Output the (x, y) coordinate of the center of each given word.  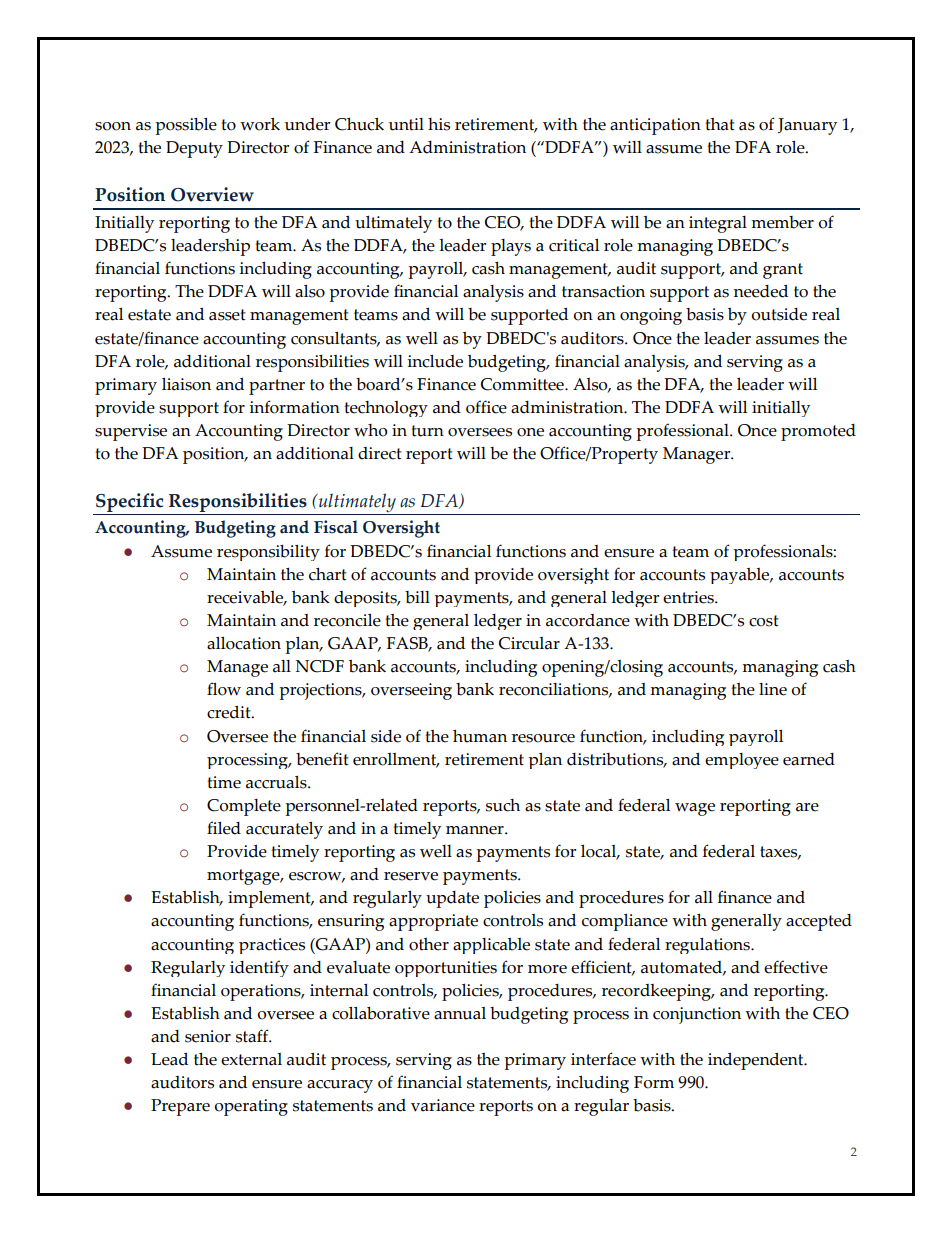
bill (417, 597)
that (720, 124)
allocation (244, 643)
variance (443, 1105)
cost (764, 621)
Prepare (180, 1107)
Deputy (194, 149)
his (439, 124)
